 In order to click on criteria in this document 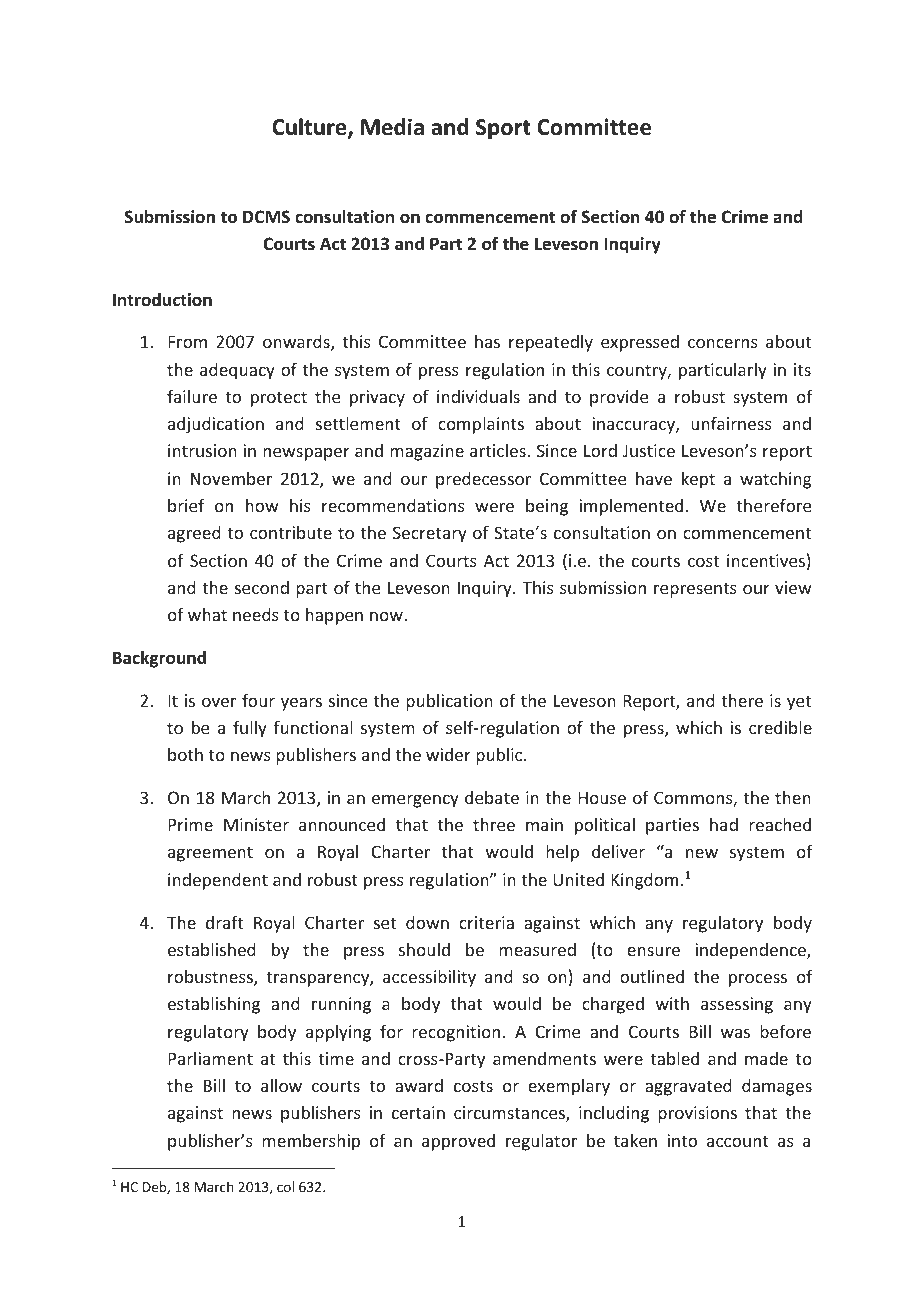, I will do `click(486, 922)`.
